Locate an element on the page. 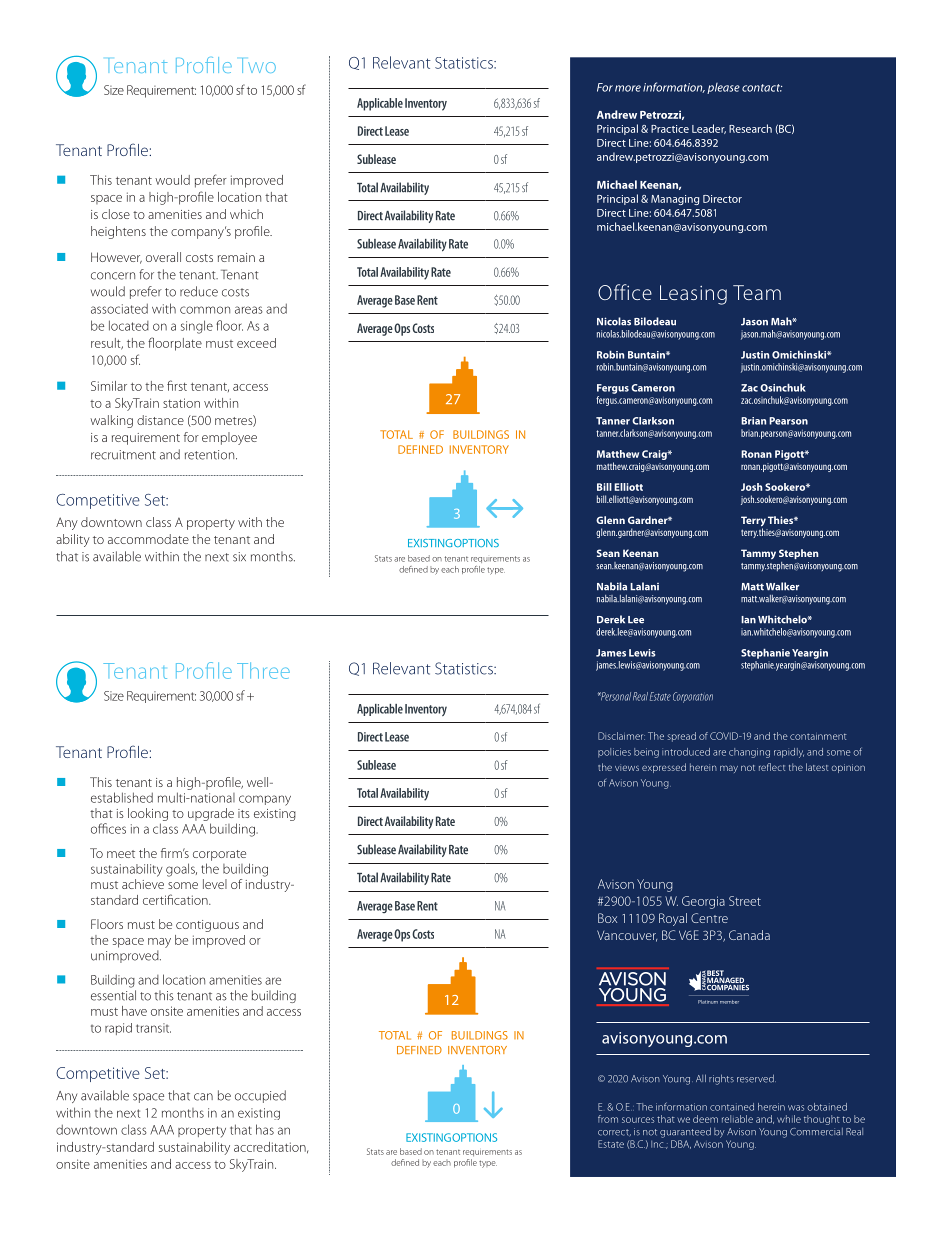  more is located at coordinates (628, 88).
